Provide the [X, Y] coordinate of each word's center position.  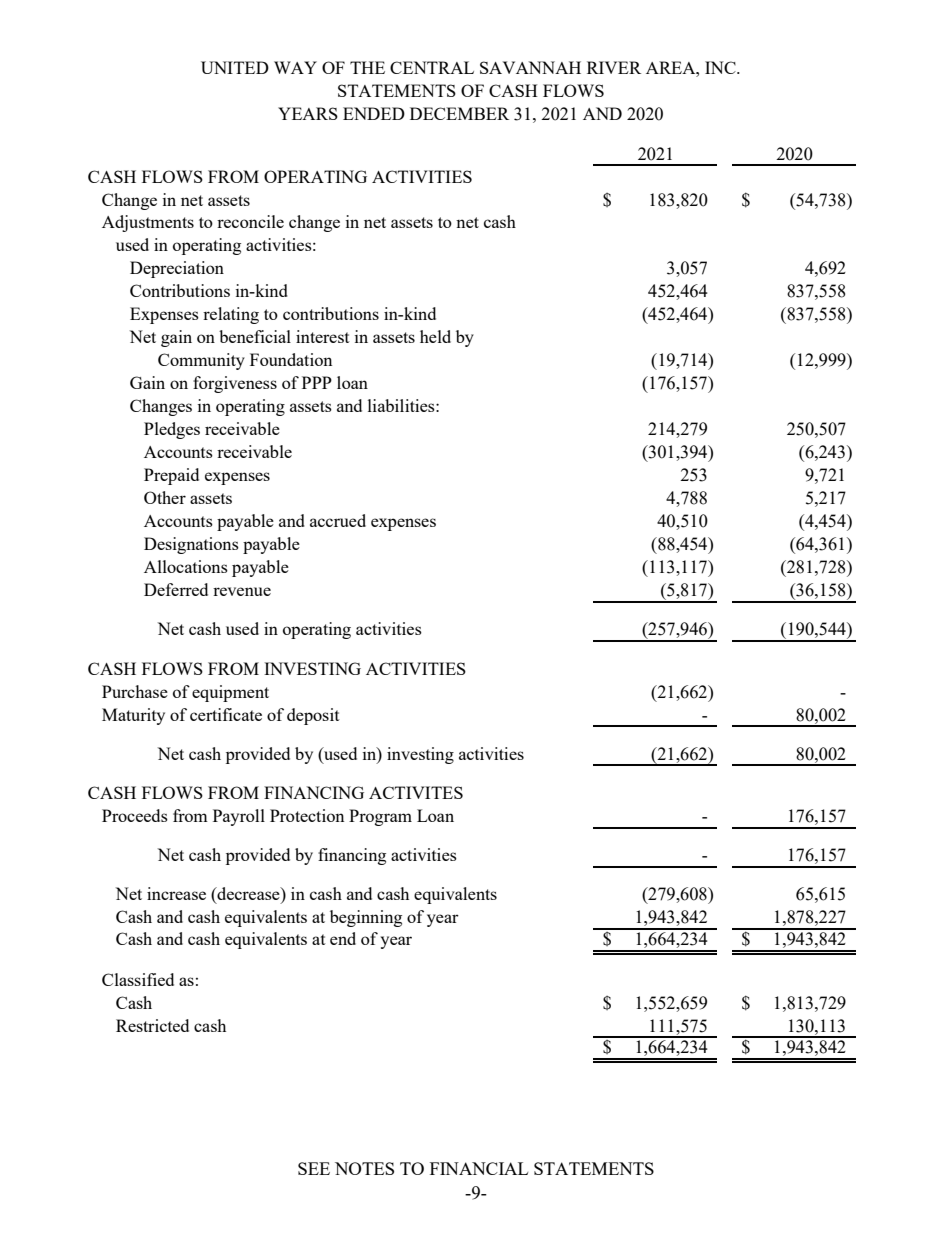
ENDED [374, 113]
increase [176, 893]
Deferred [176, 589]
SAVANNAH [530, 67]
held [435, 336]
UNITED [235, 67]
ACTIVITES [416, 792]
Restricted [152, 1025]
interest [323, 336]
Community [201, 361]
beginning [366, 918]
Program [380, 817]
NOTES [364, 1168]
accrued [338, 520]
